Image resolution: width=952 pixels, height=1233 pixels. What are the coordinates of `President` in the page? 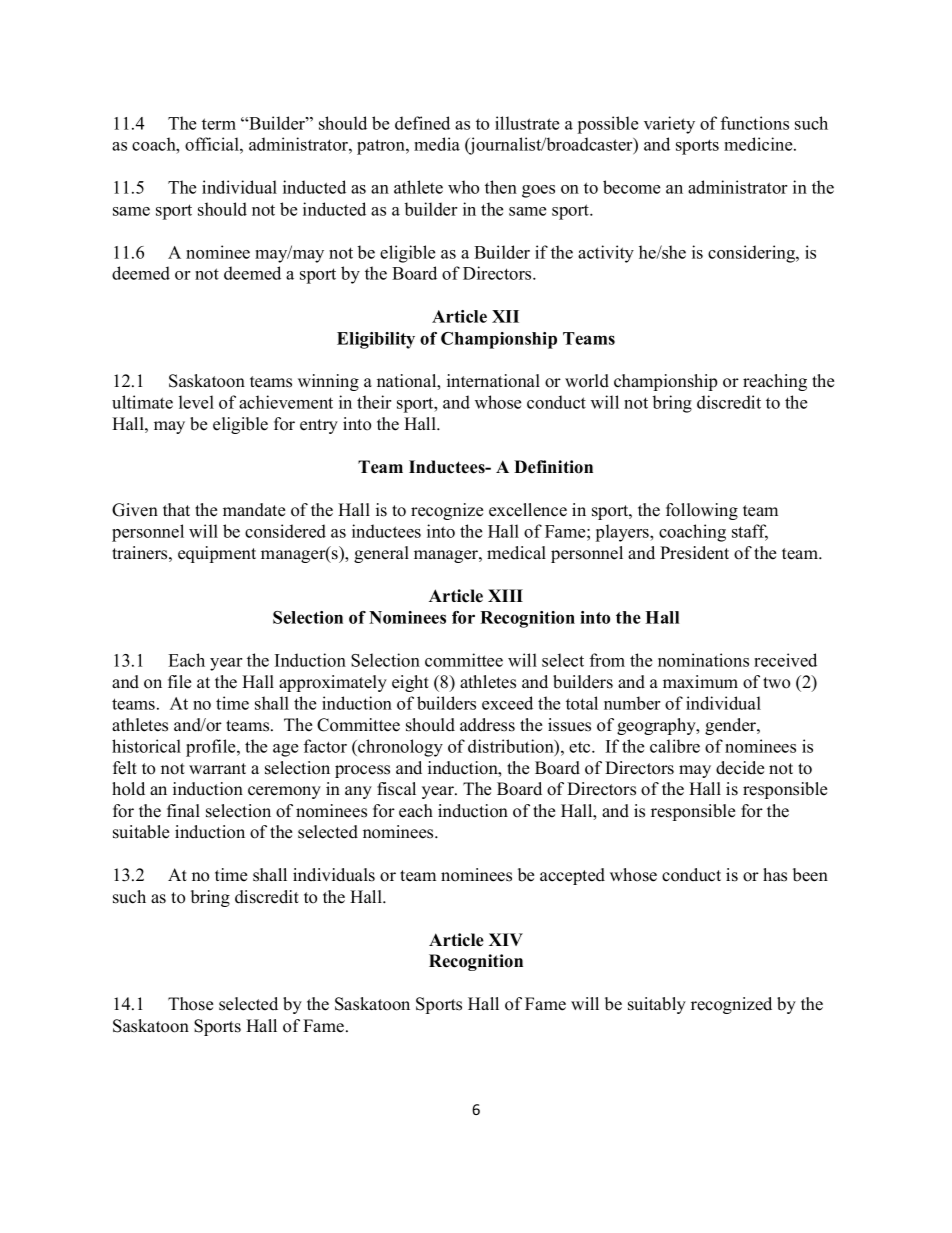 It's located at (694, 553).
